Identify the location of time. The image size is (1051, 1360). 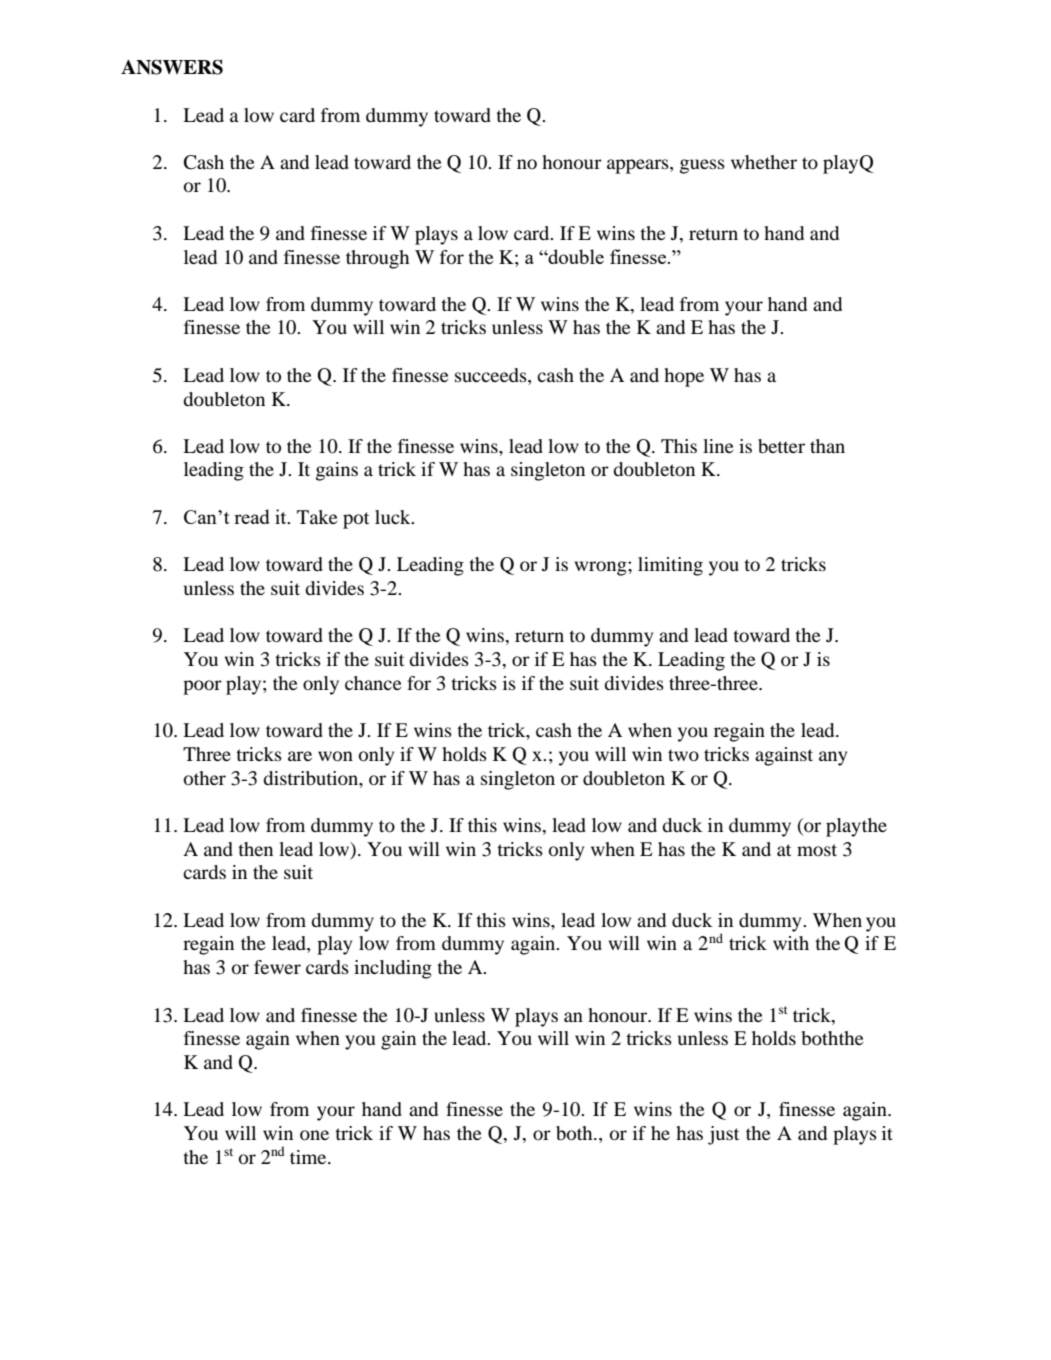
(309, 1157).
